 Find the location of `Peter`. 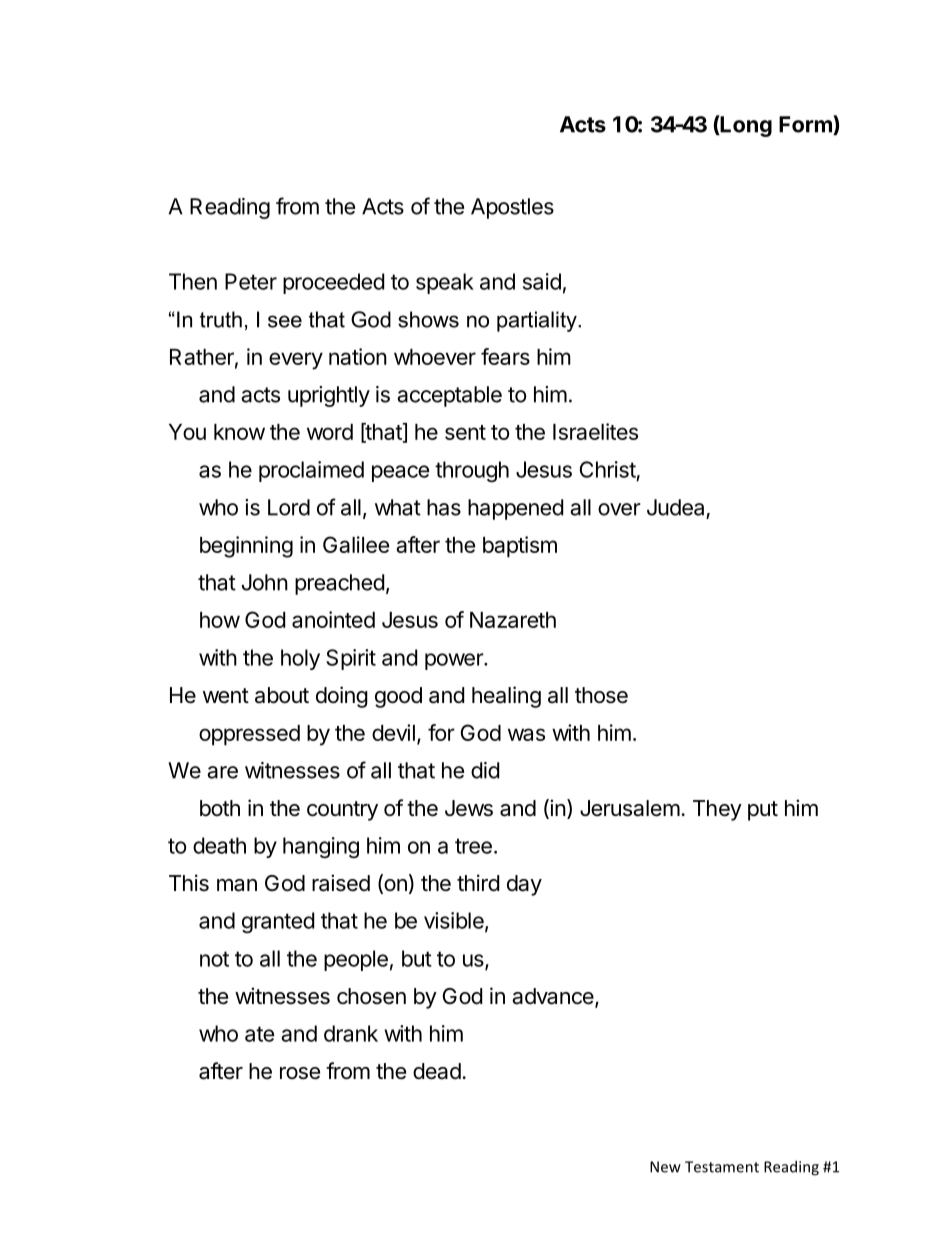

Peter is located at coordinates (251, 281).
